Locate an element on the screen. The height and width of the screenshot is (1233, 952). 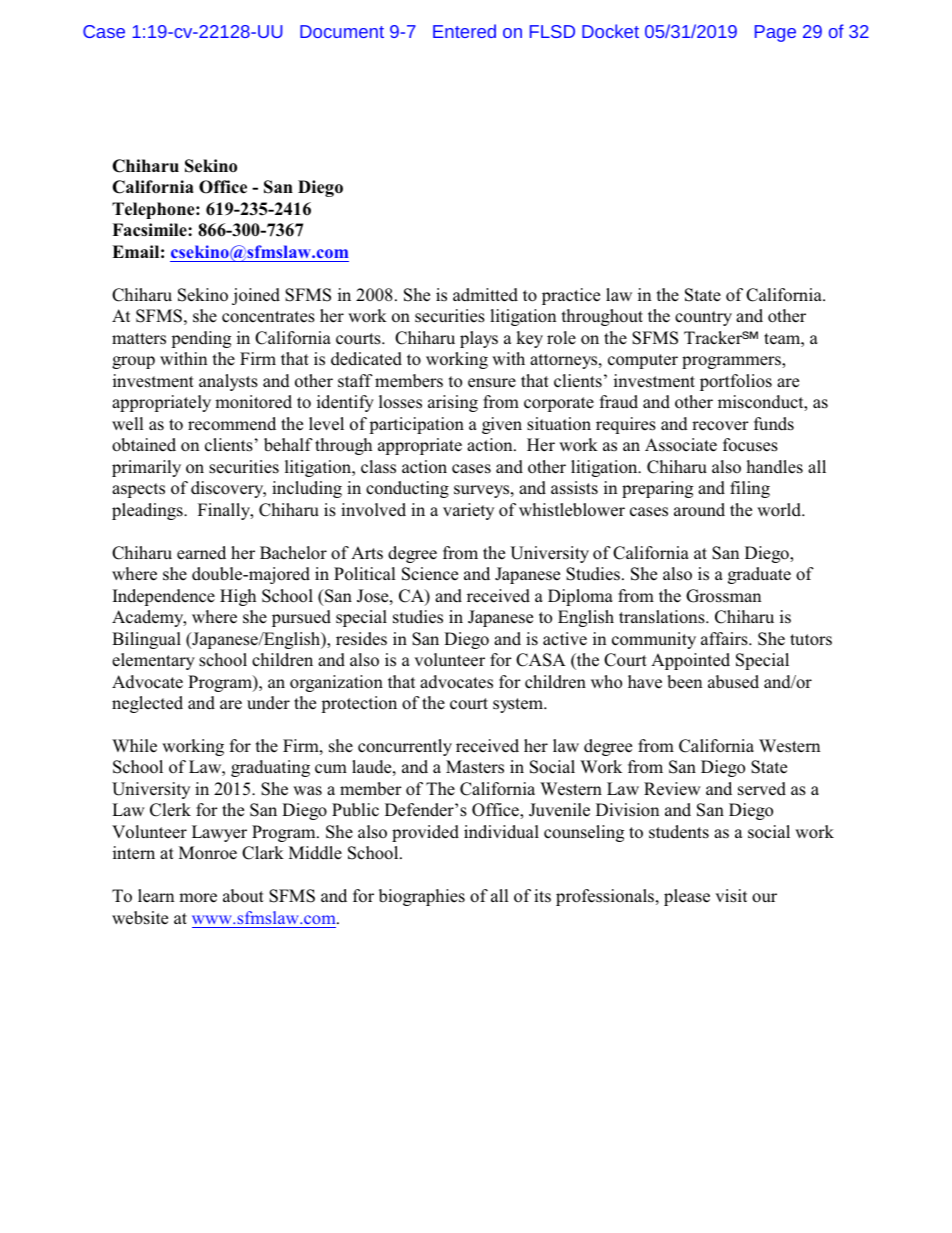
Finally is located at coordinates (225, 511).
